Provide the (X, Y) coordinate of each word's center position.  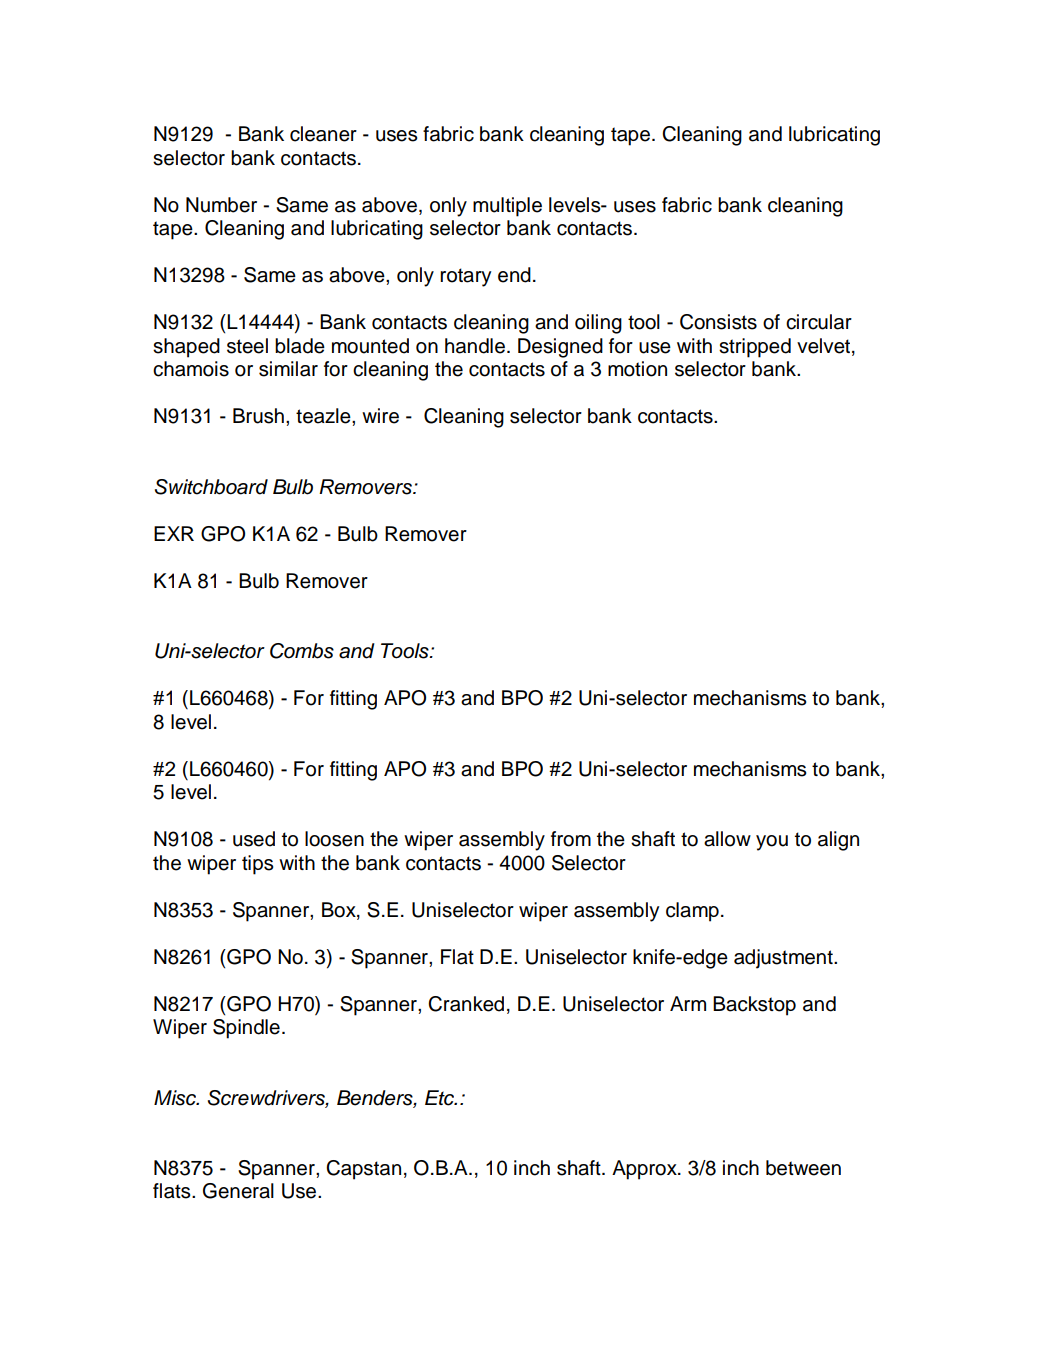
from (571, 839)
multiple (507, 207)
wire (380, 416)
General (238, 1191)
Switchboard (211, 487)
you (772, 843)
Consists (718, 322)
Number (221, 205)
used (254, 839)
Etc (441, 1098)
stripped (755, 348)
